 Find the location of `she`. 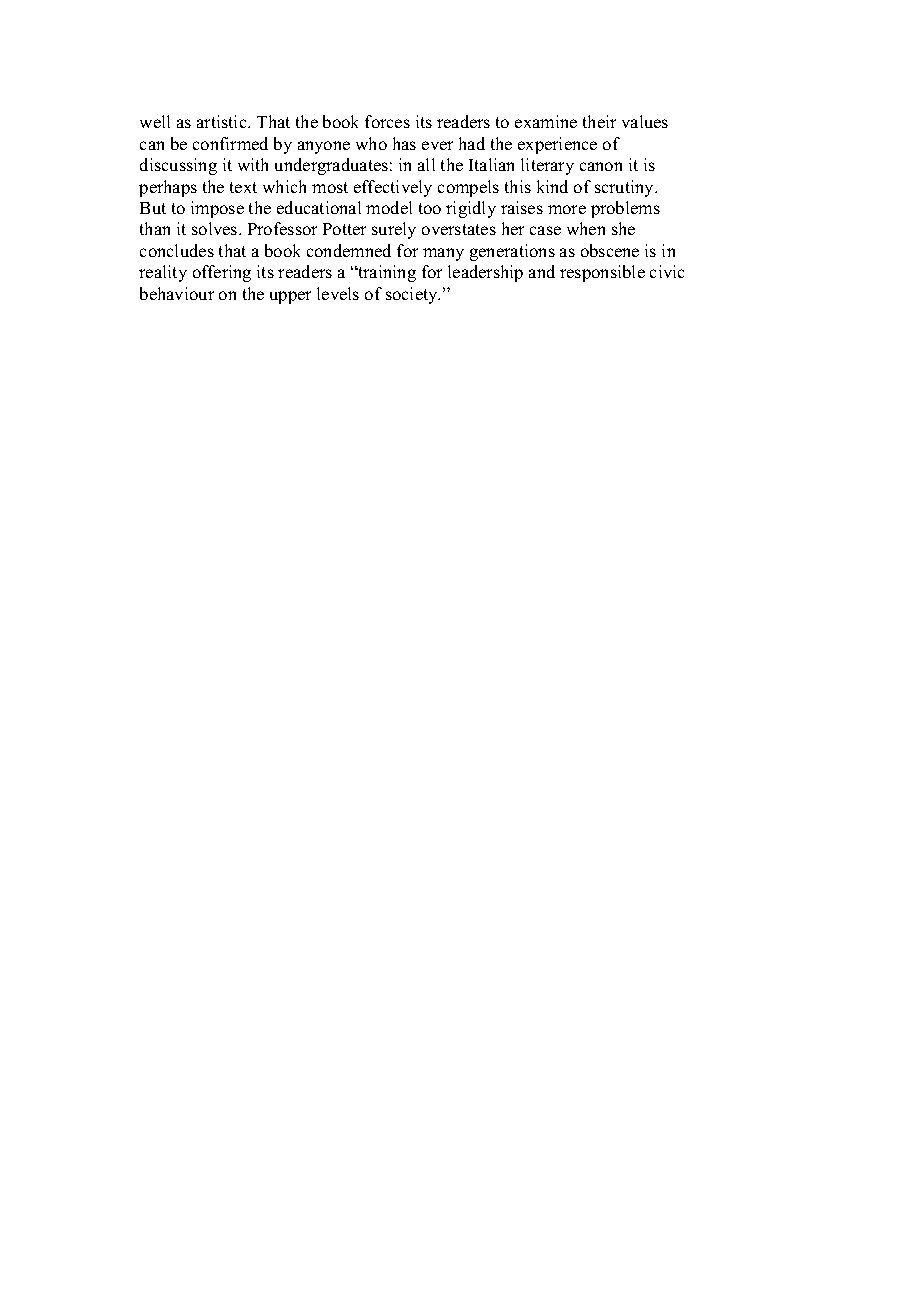

she is located at coordinates (623, 228).
